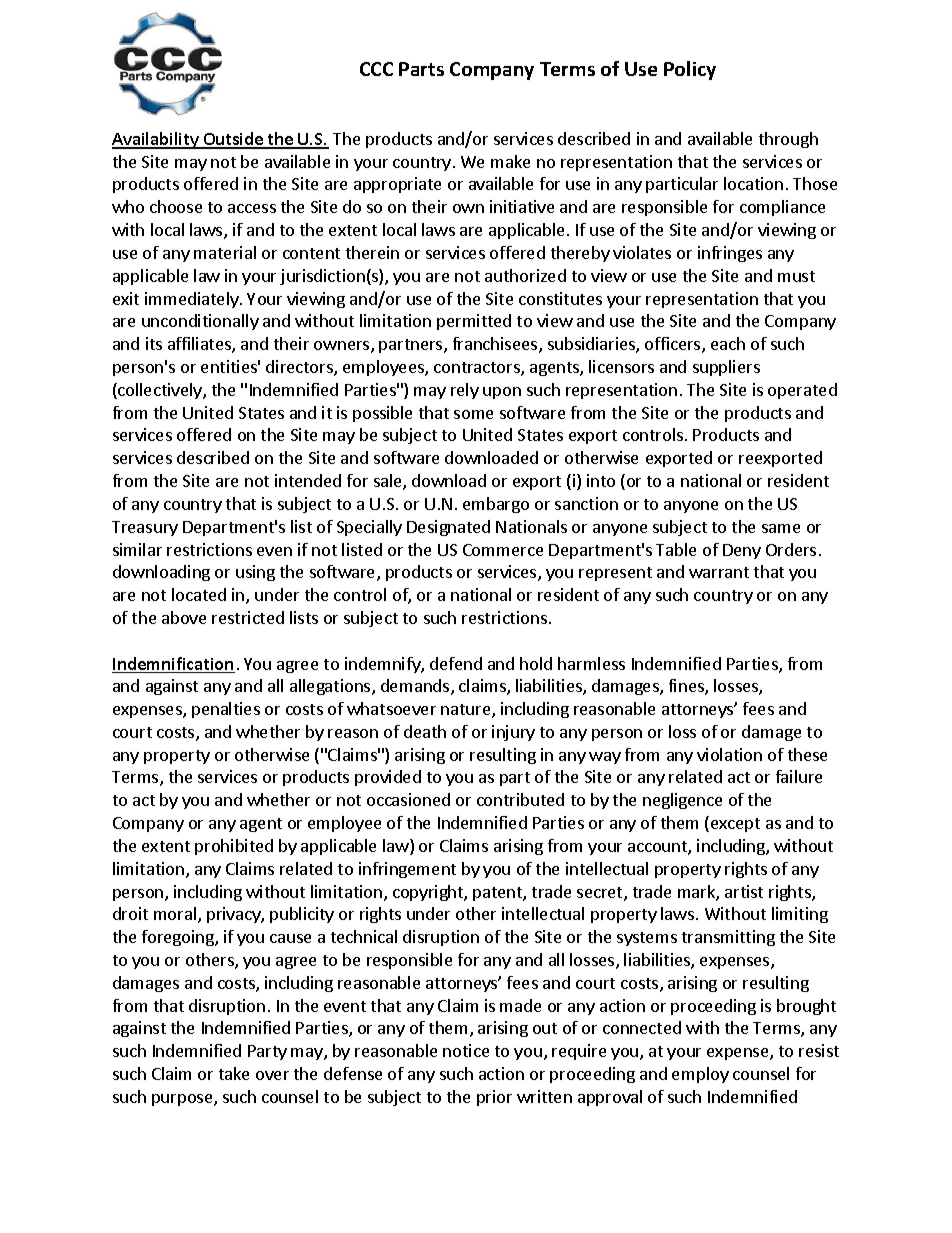  I want to click on injury, so click(513, 733).
